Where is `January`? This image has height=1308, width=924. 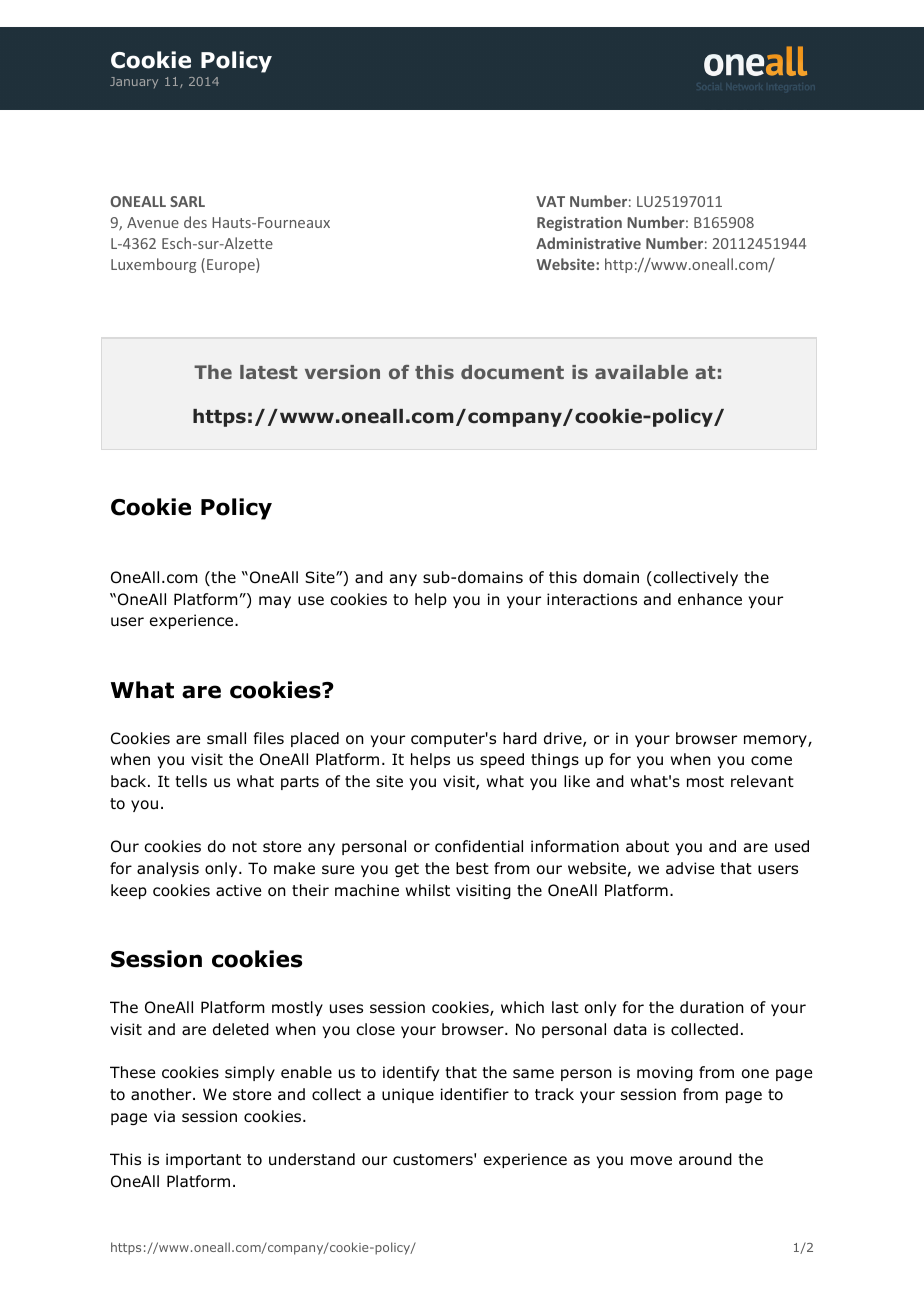
January is located at coordinates (134, 82).
